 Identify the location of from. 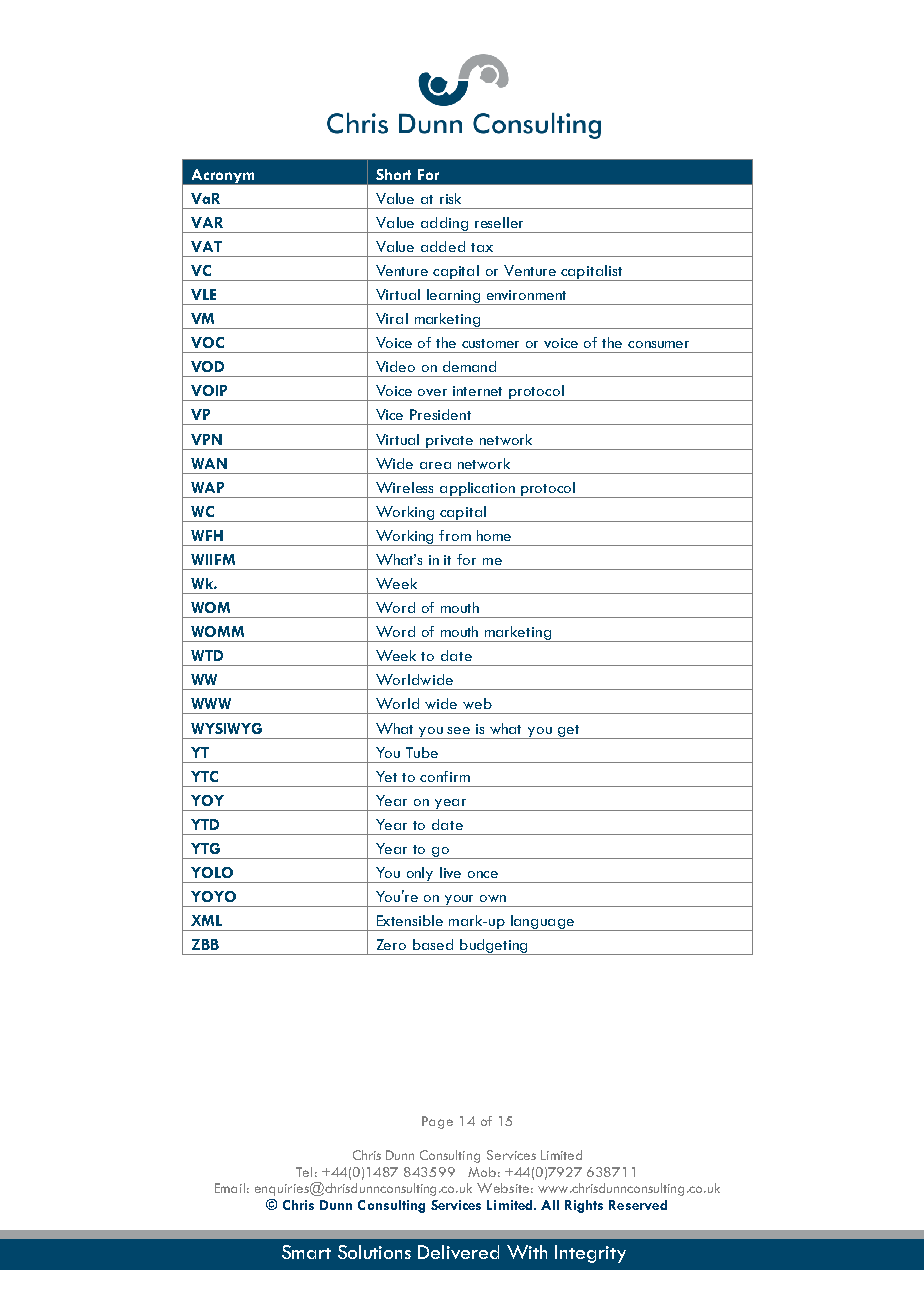
(455, 535).
